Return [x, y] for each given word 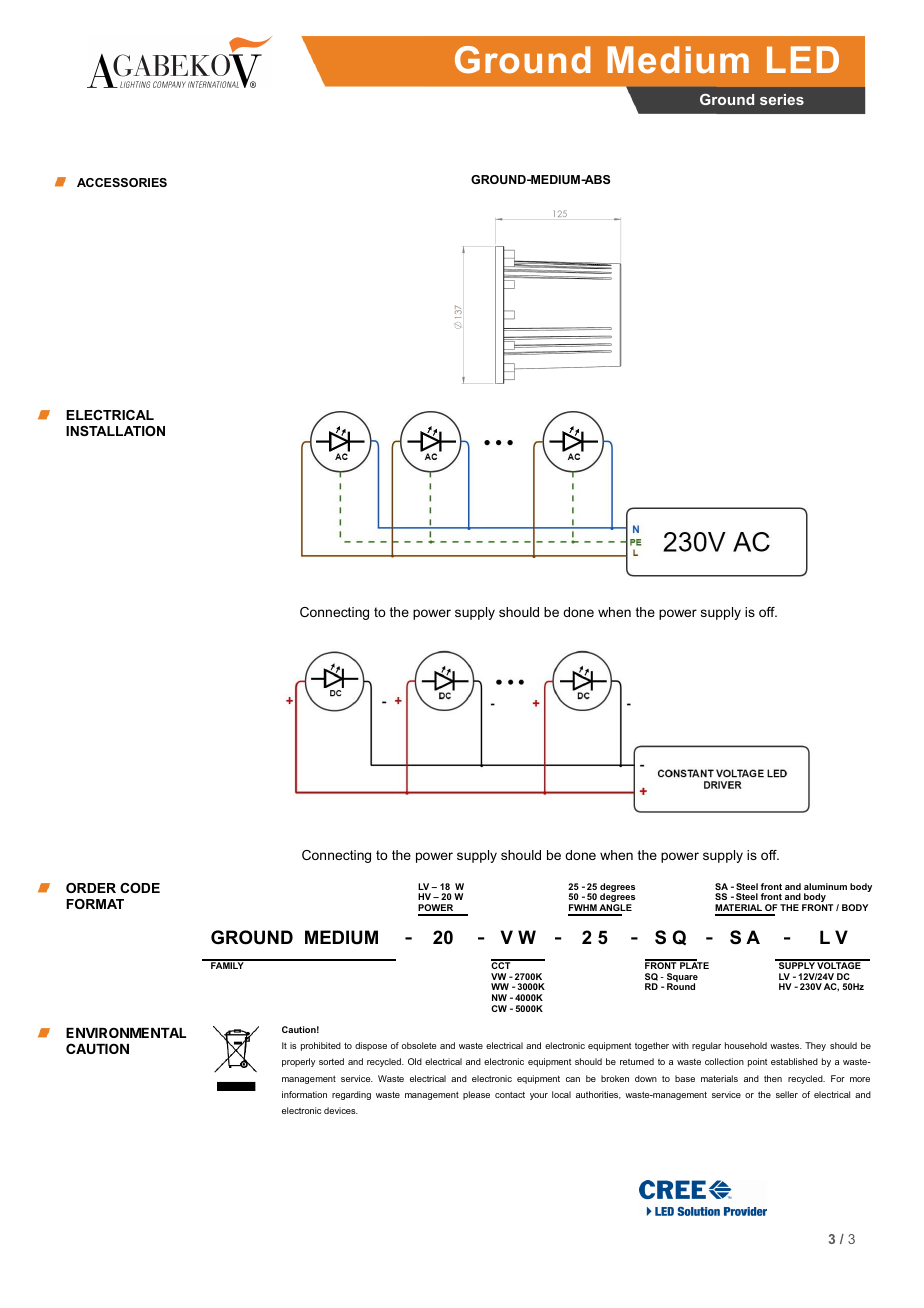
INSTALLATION [115, 431]
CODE [140, 888]
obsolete [419, 1045]
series [782, 99]
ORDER [91, 888]
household [746, 1045]
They [815, 1046]
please [476, 1095]
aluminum [825, 886]
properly [298, 1062]
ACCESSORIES [122, 182]
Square [682, 978]
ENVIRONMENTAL [126, 1032]
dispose [371, 1046]
